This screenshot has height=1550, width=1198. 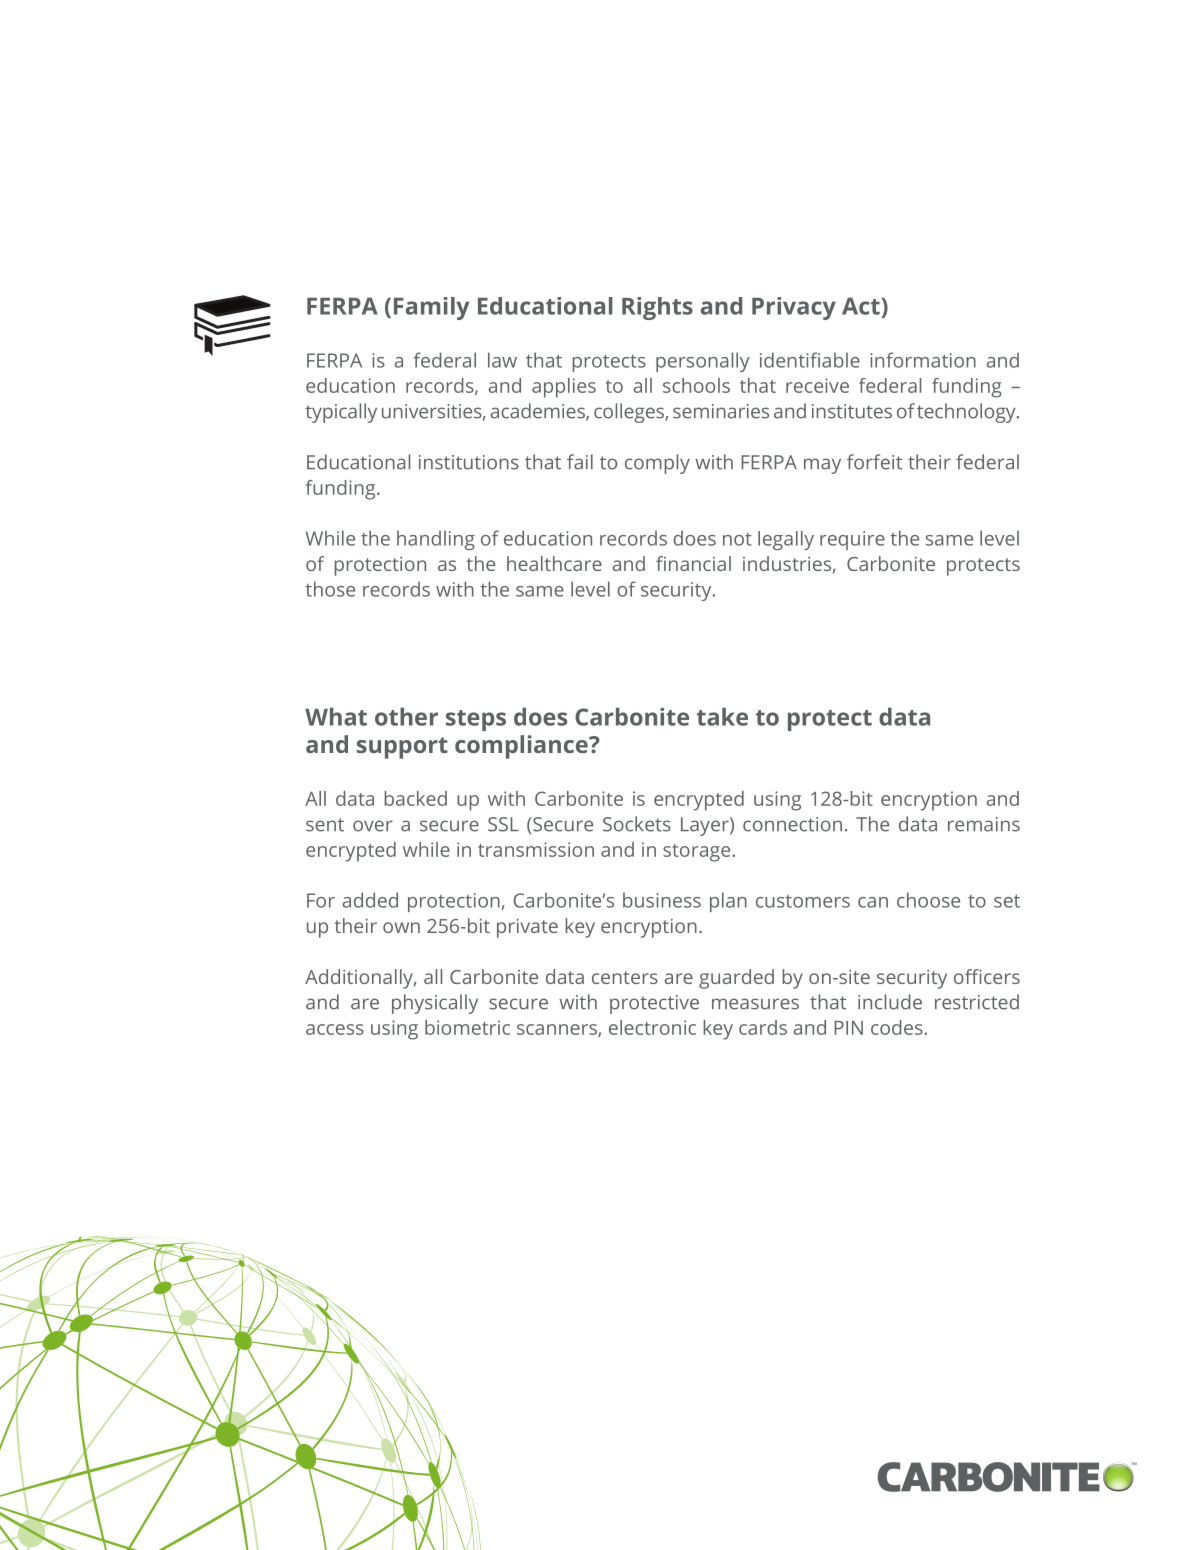 I want to click on require, so click(x=852, y=540).
